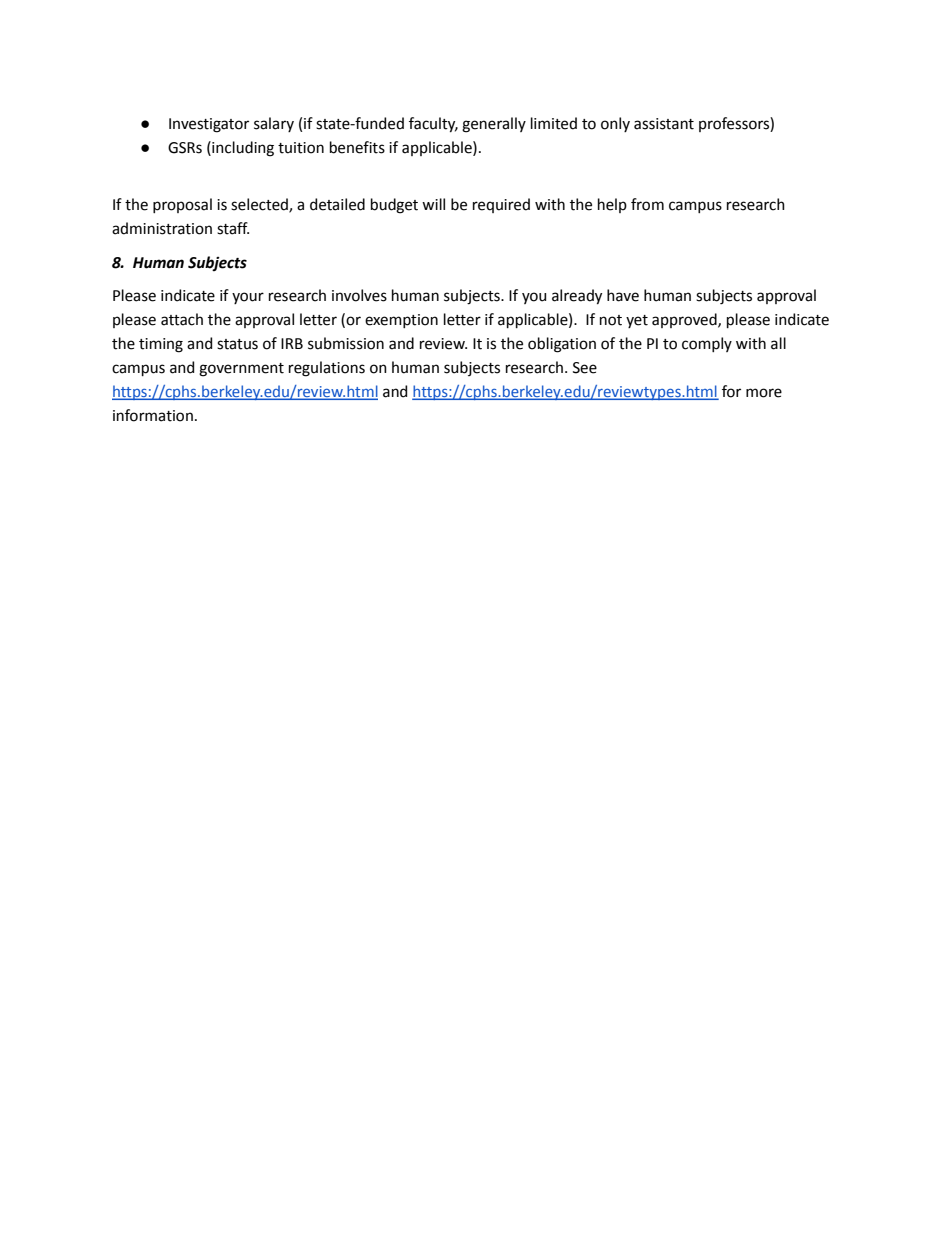  What do you see at coordinates (764, 393) in the image?
I see `more` at bounding box center [764, 393].
